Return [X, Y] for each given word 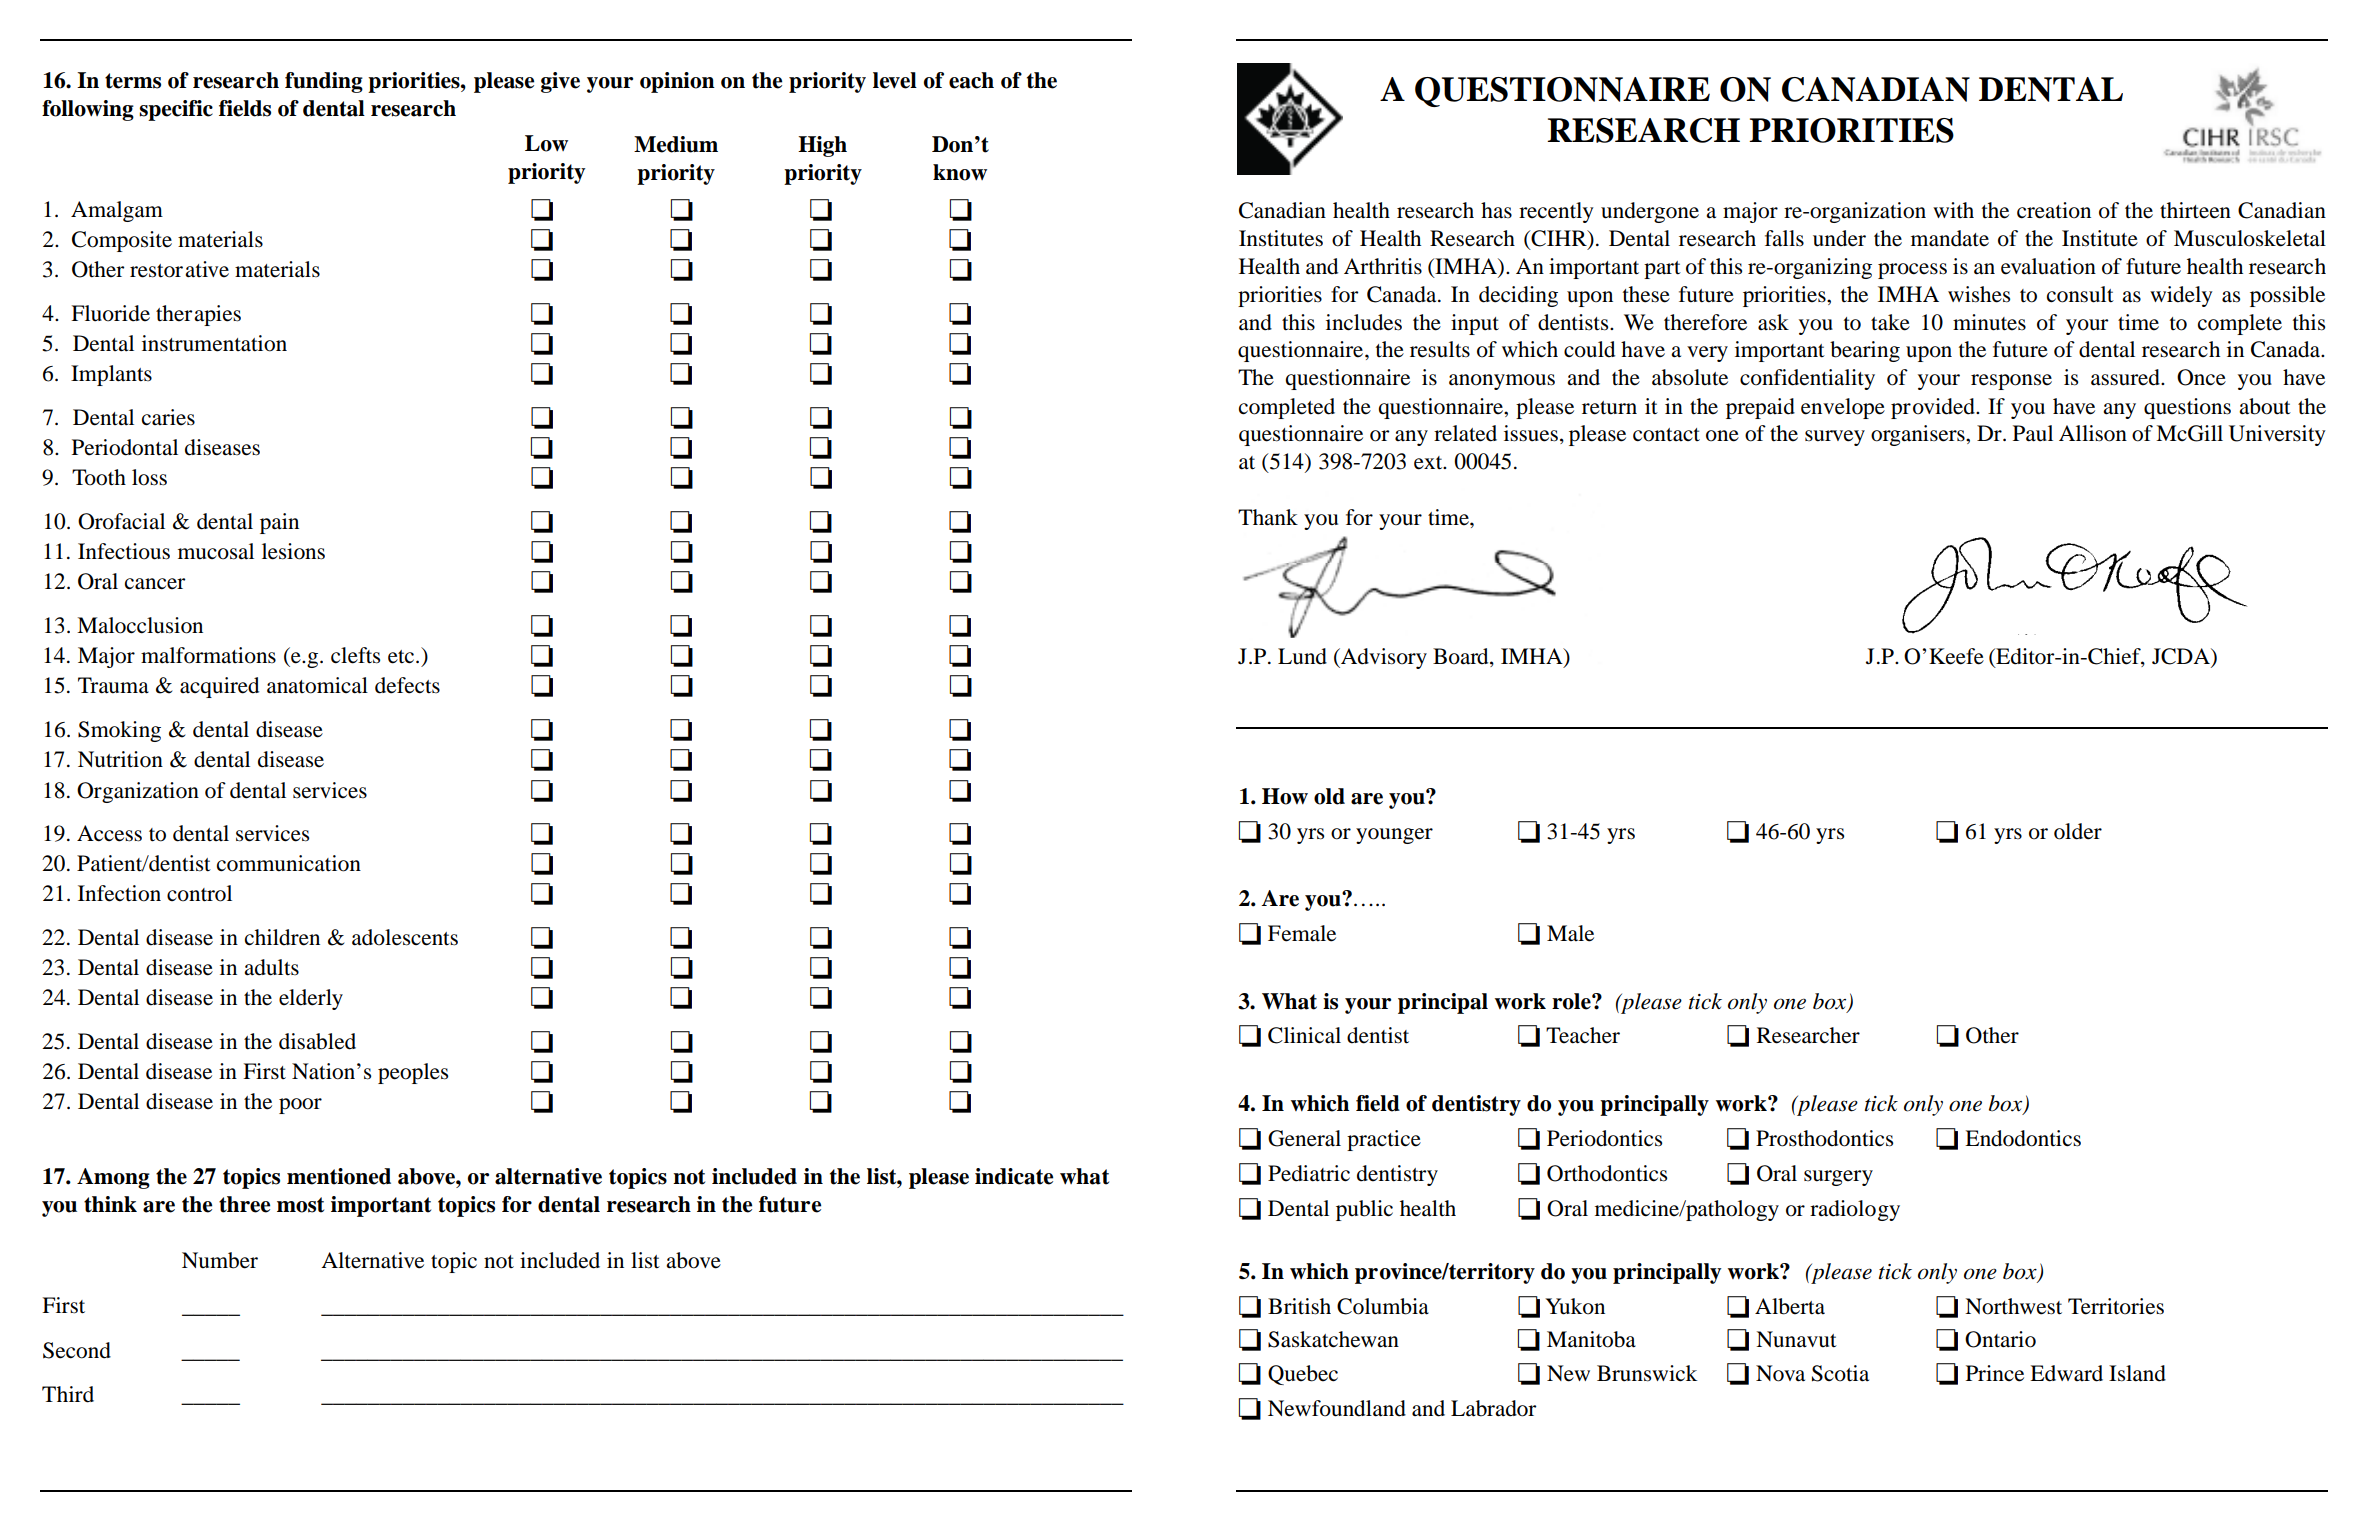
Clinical [1304, 1035]
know [960, 172]
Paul [2033, 433]
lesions [293, 551]
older [2078, 831]
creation [2054, 210]
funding [324, 82]
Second [77, 1350]
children [282, 937]
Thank [1268, 517]
